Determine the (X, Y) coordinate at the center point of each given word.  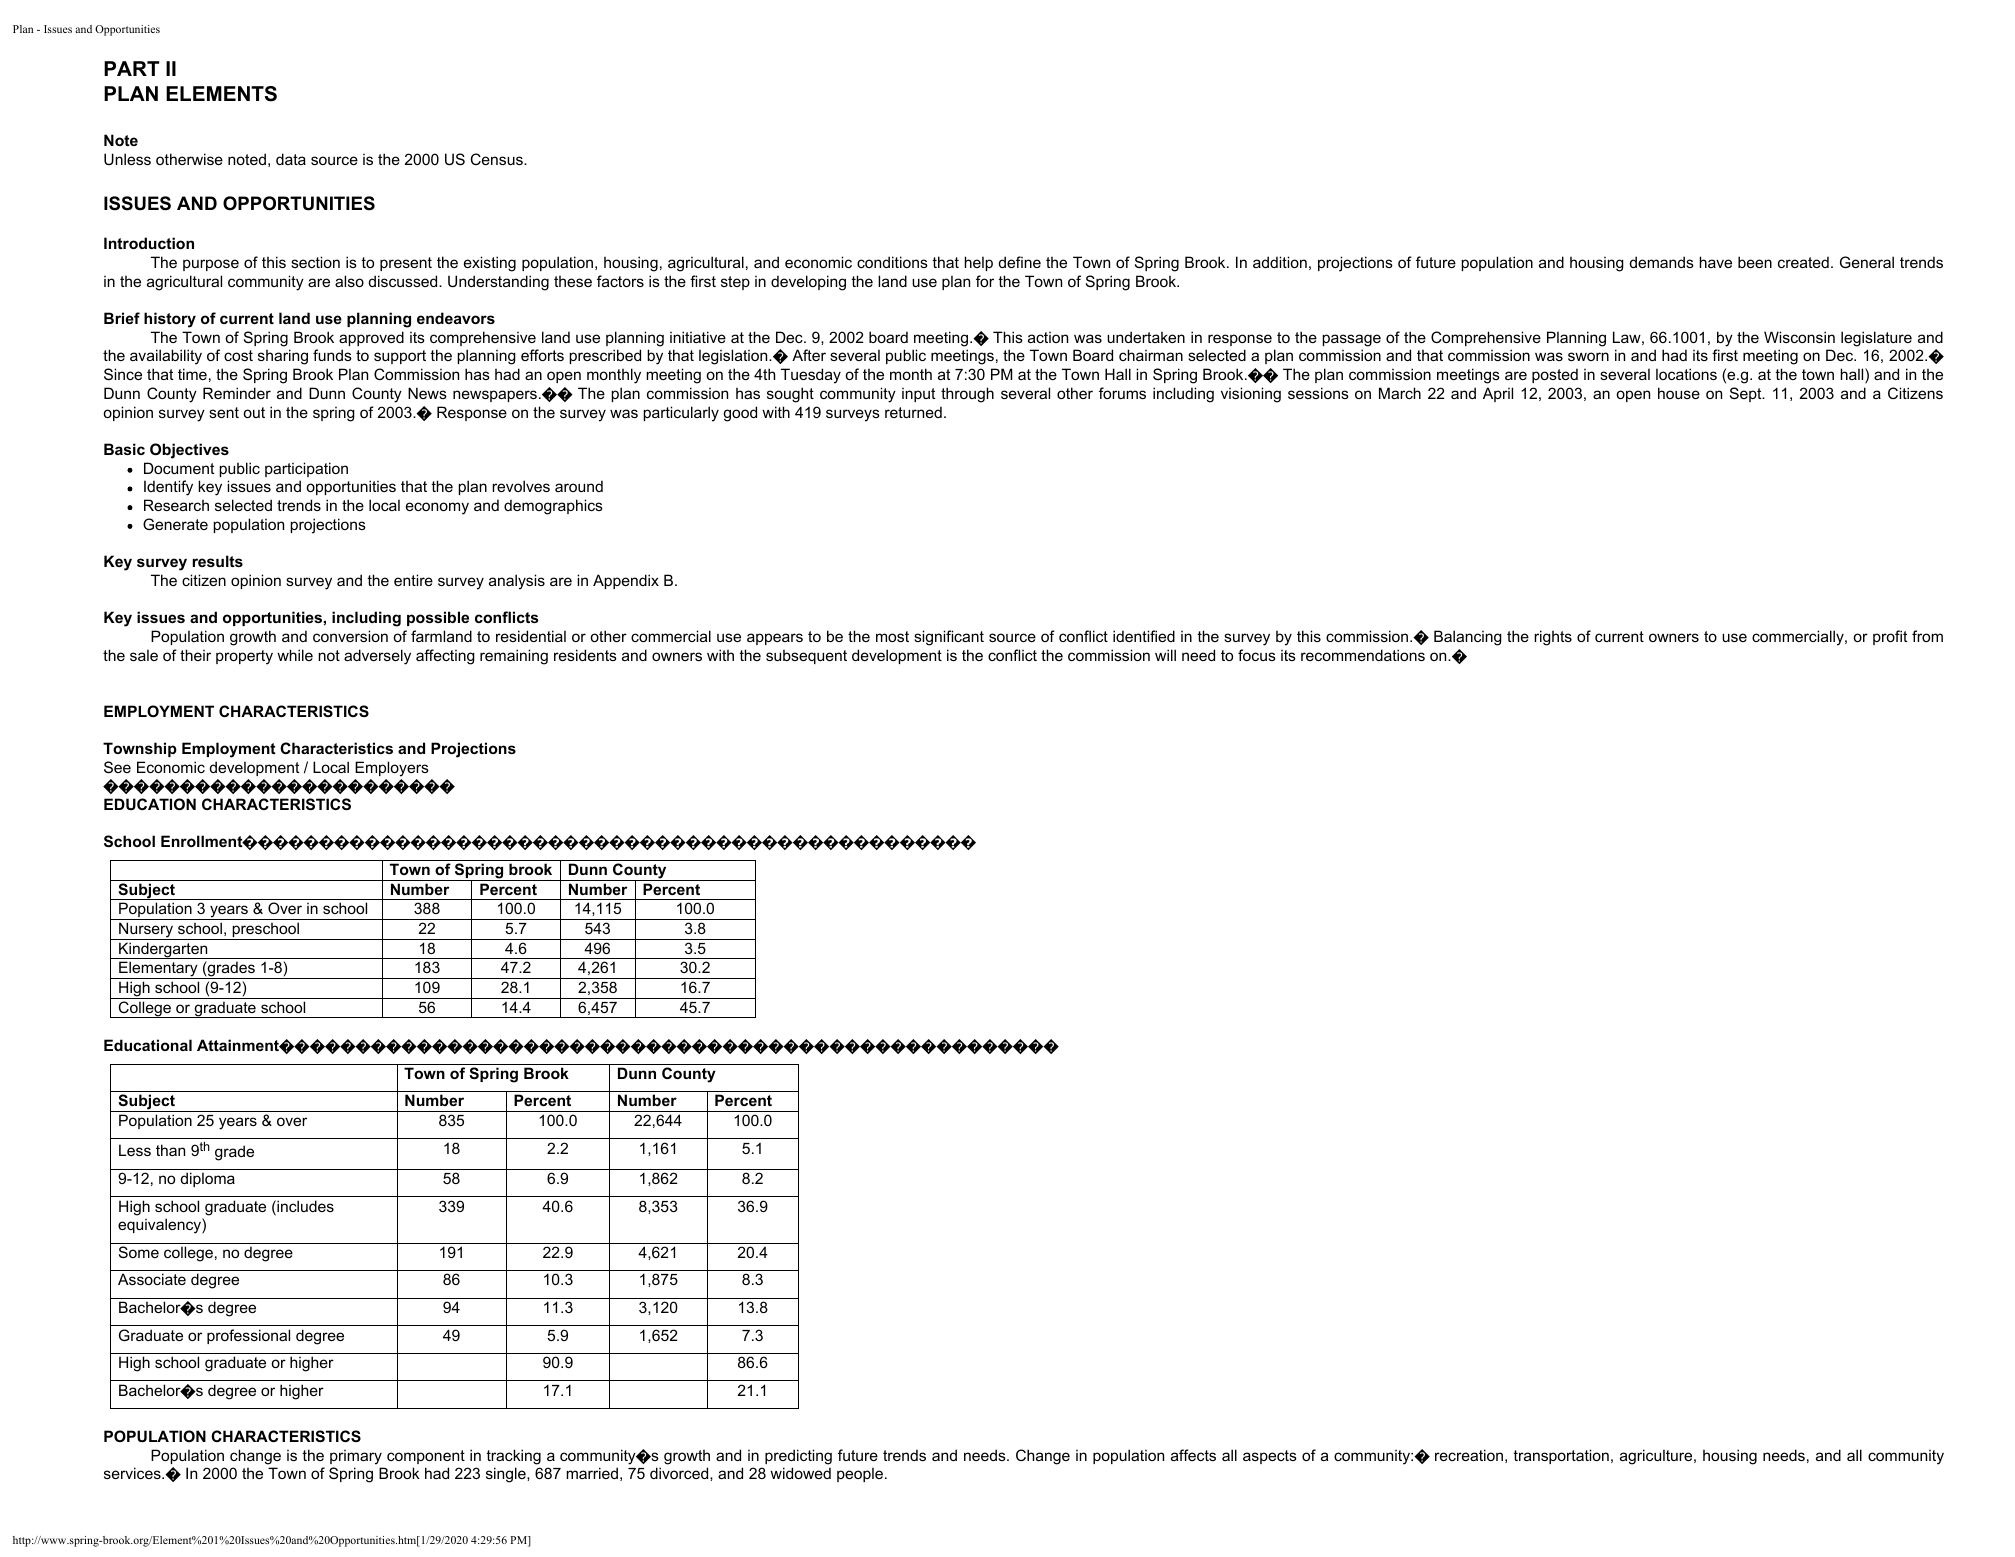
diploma (208, 1179)
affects (1193, 1455)
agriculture (1657, 1457)
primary (356, 1457)
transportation (1561, 1456)
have (1715, 262)
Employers (392, 769)
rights (1553, 638)
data (291, 159)
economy (437, 508)
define (1020, 262)
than (170, 1150)
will (1165, 655)
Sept (1747, 394)
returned (913, 412)
